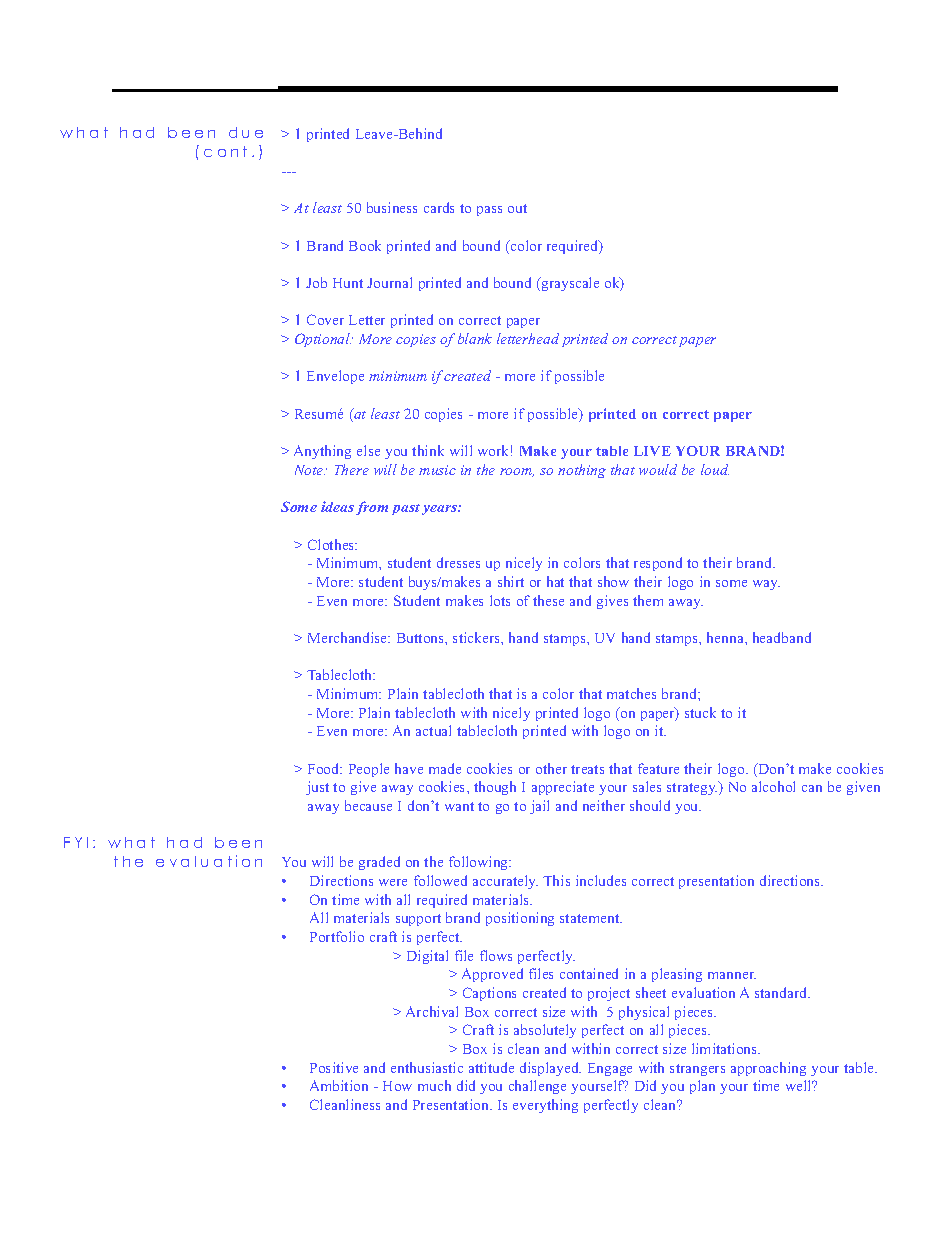 Image resolution: width=952 pixels, height=1233 pixels. Describe the element at coordinates (246, 132) in the screenshot. I see `due` at that location.
